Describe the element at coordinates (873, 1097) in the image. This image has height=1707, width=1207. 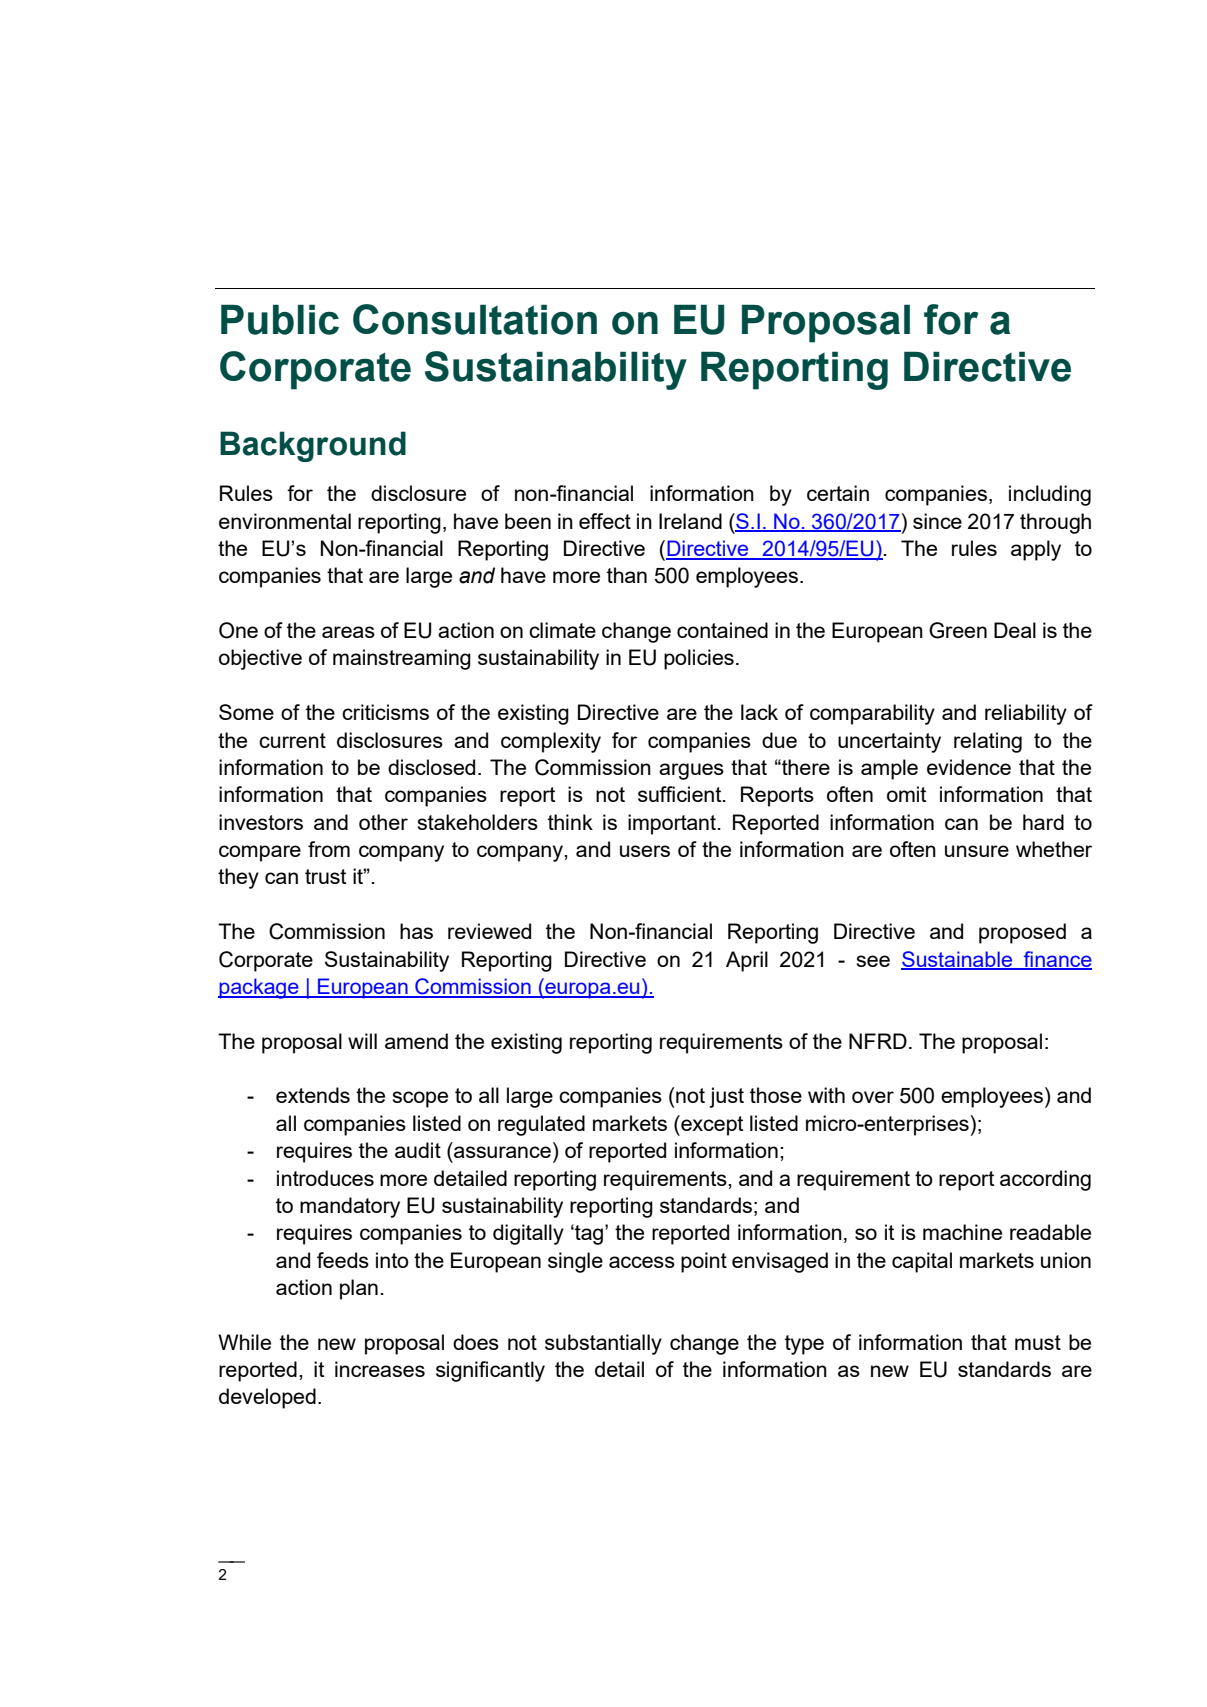
I see `over` at that location.
